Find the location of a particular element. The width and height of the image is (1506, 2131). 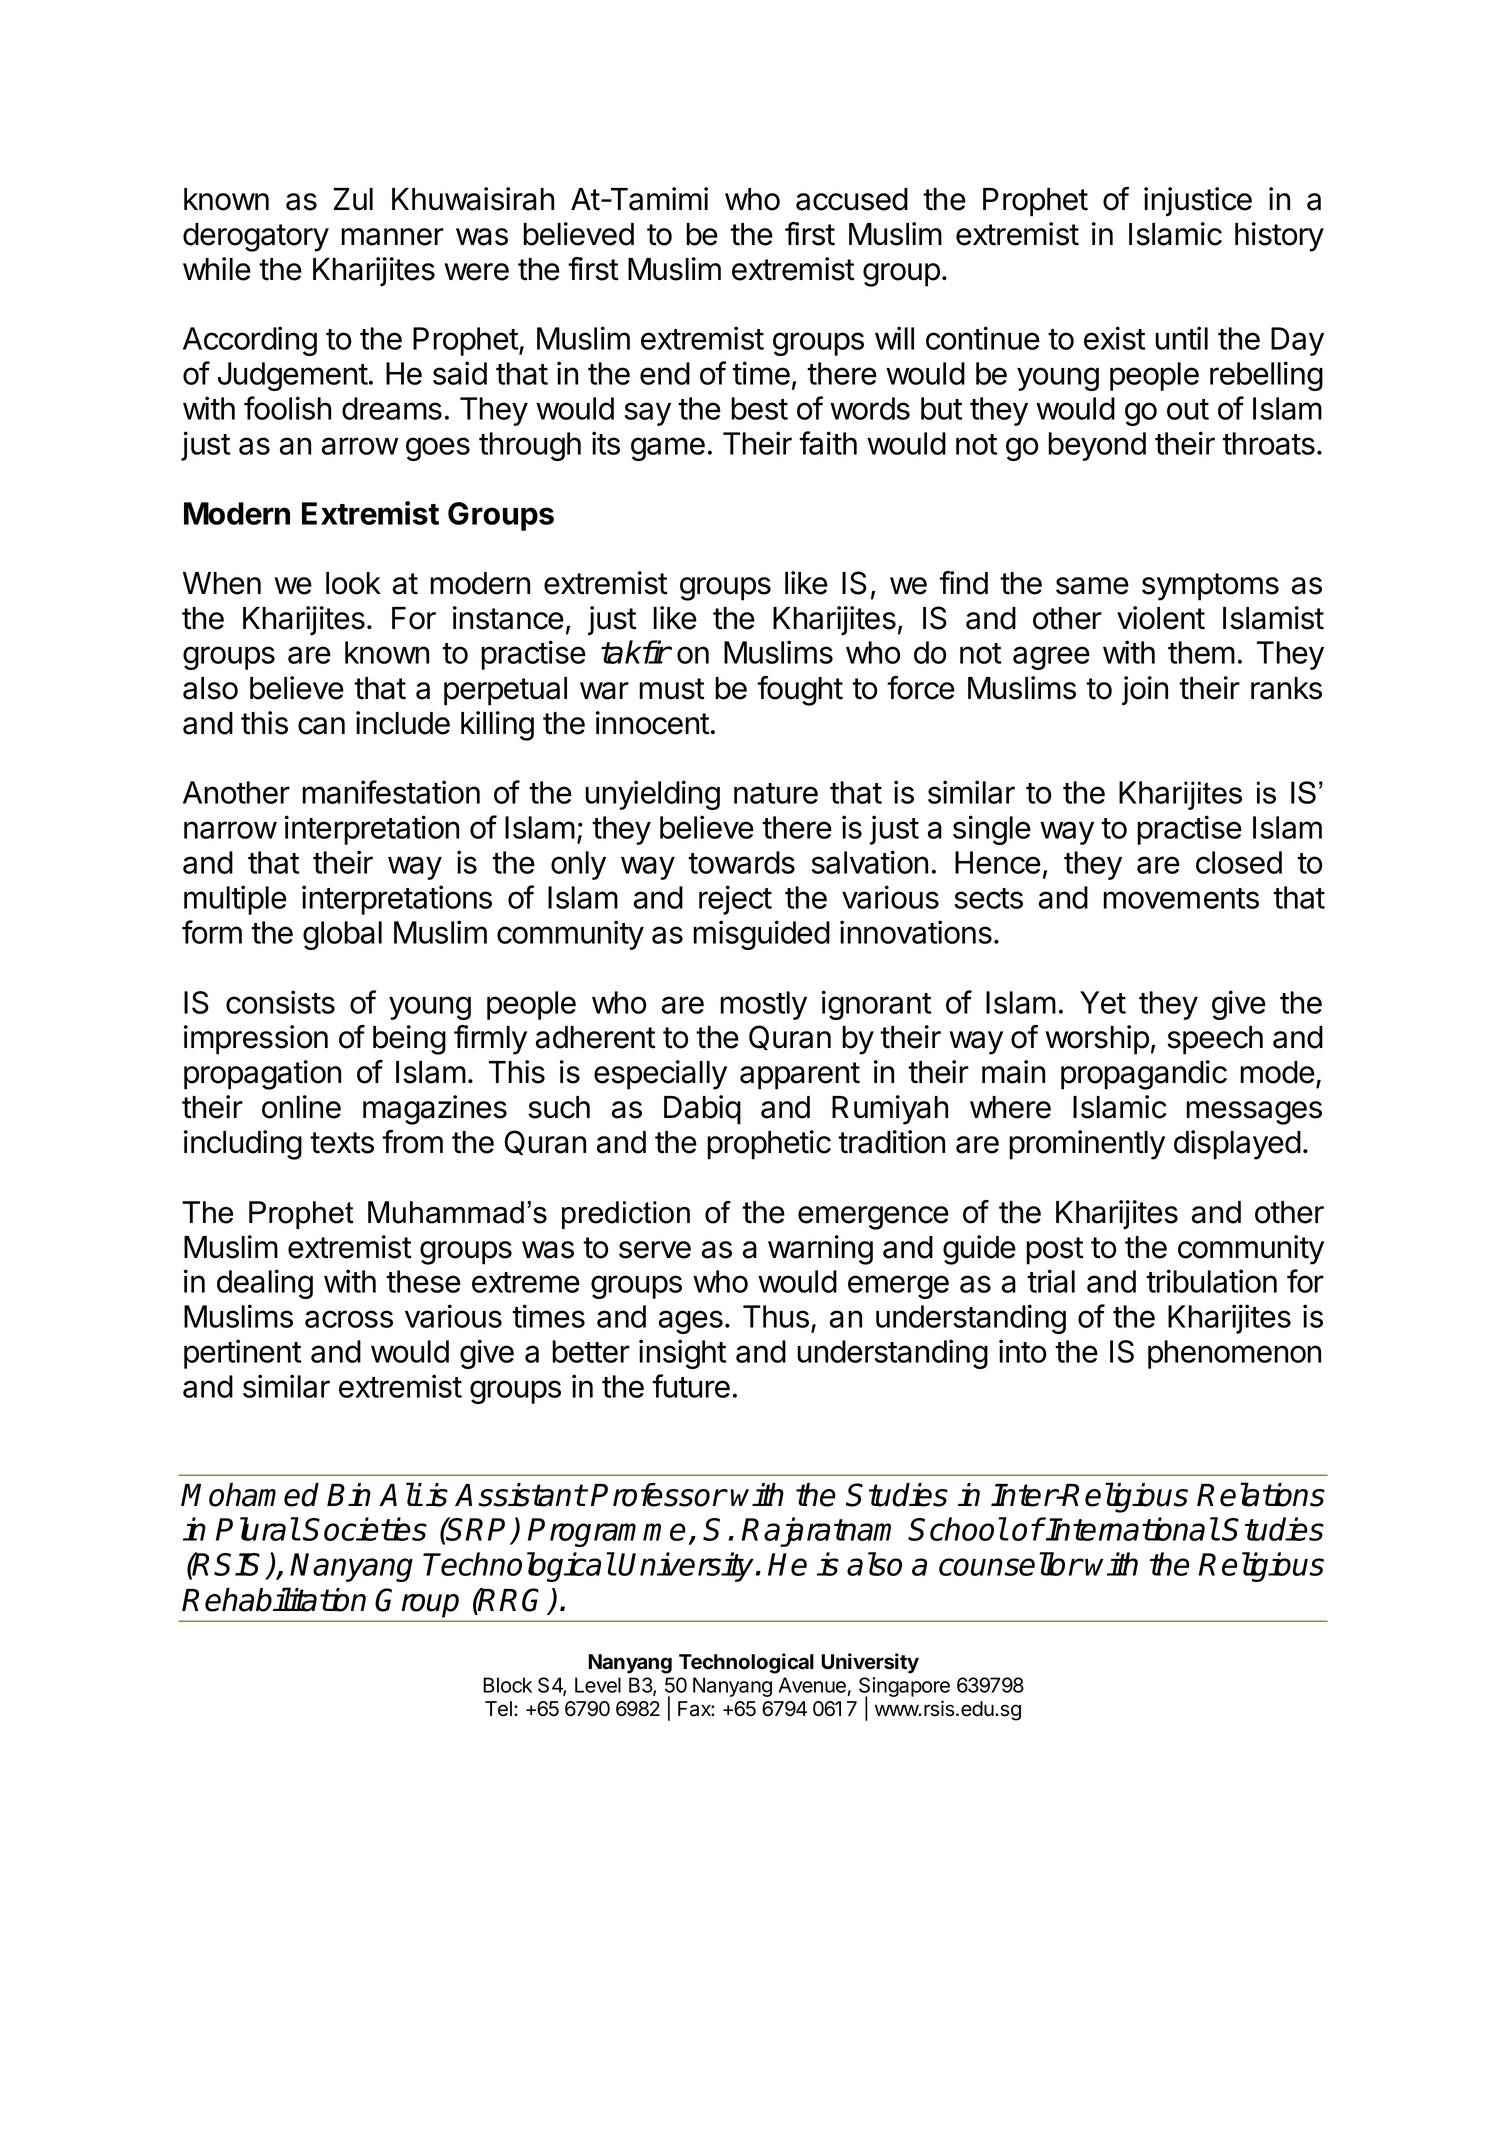

Block is located at coordinates (507, 1685).
